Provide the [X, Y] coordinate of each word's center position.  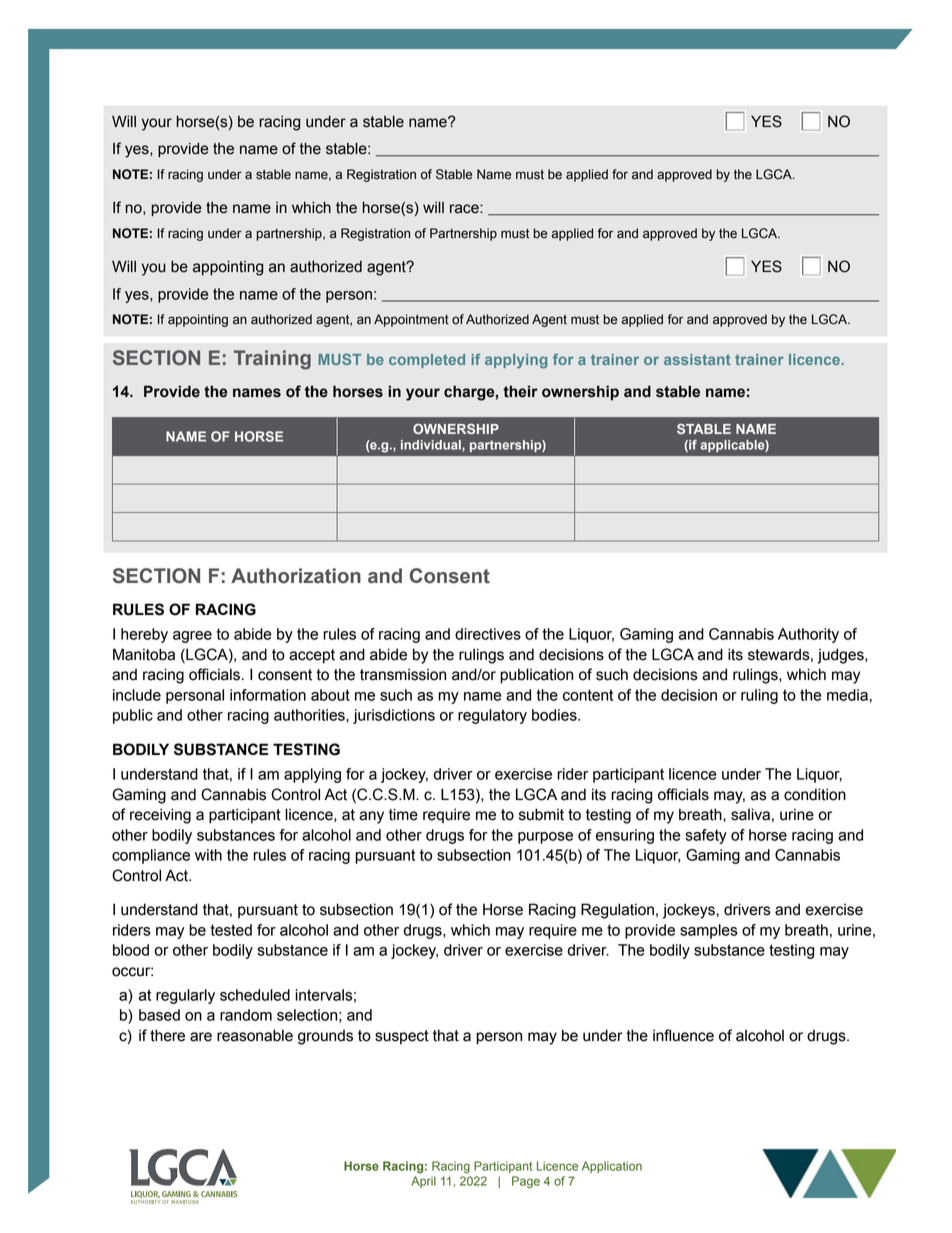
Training [272, 360]
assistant [697, 359]
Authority [808, 635]
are [201, 1037]
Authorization [296, 576]
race [465, 209]
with [208, 855]
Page [526, 1182]
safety [706, 836]
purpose [545, 838]
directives [488, 634]
